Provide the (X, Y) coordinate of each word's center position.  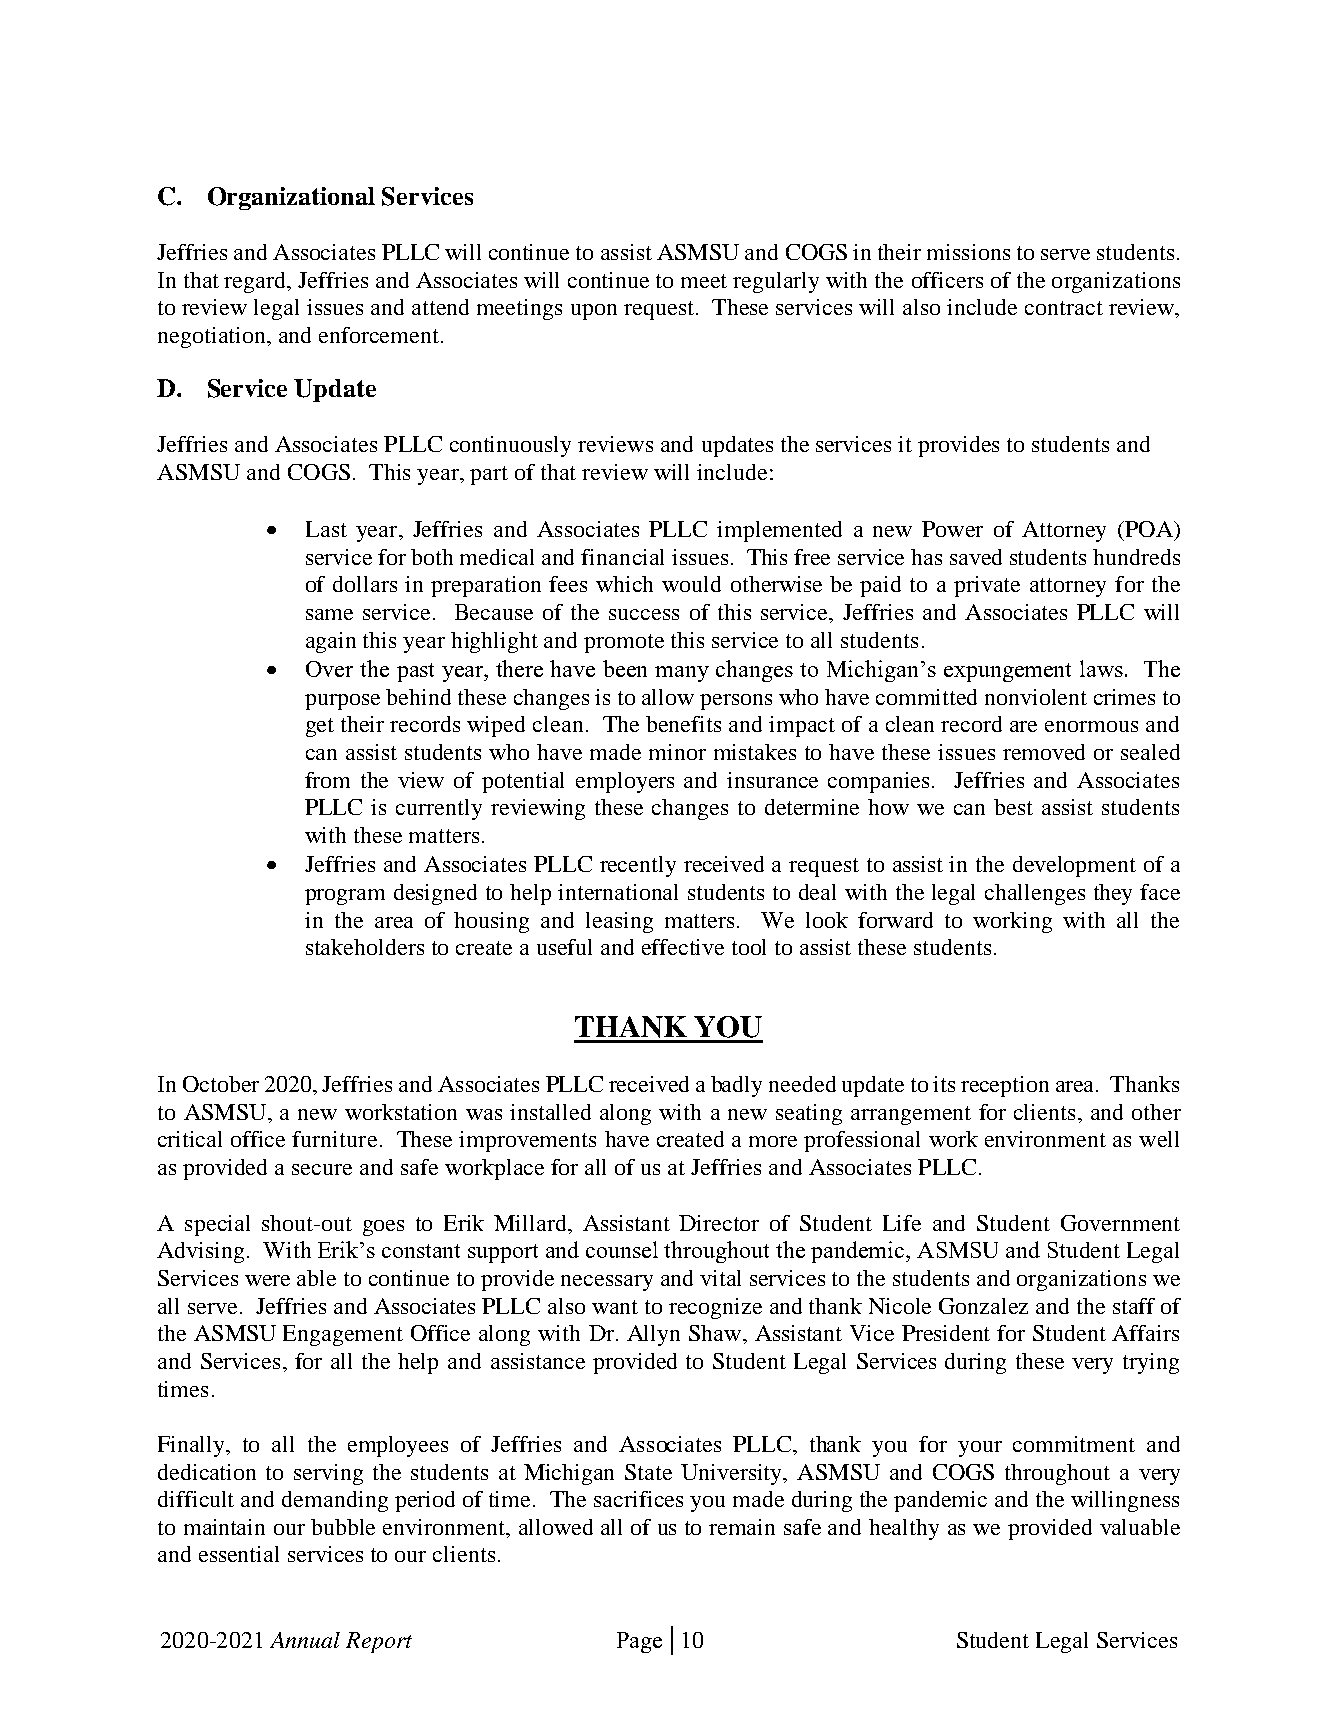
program (345, 897)
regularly (776, 282)
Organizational (291, 198)
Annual (305, 1640)
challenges (1035, 894)
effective (683, 947)
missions (968, 252)
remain (742, 1527)
